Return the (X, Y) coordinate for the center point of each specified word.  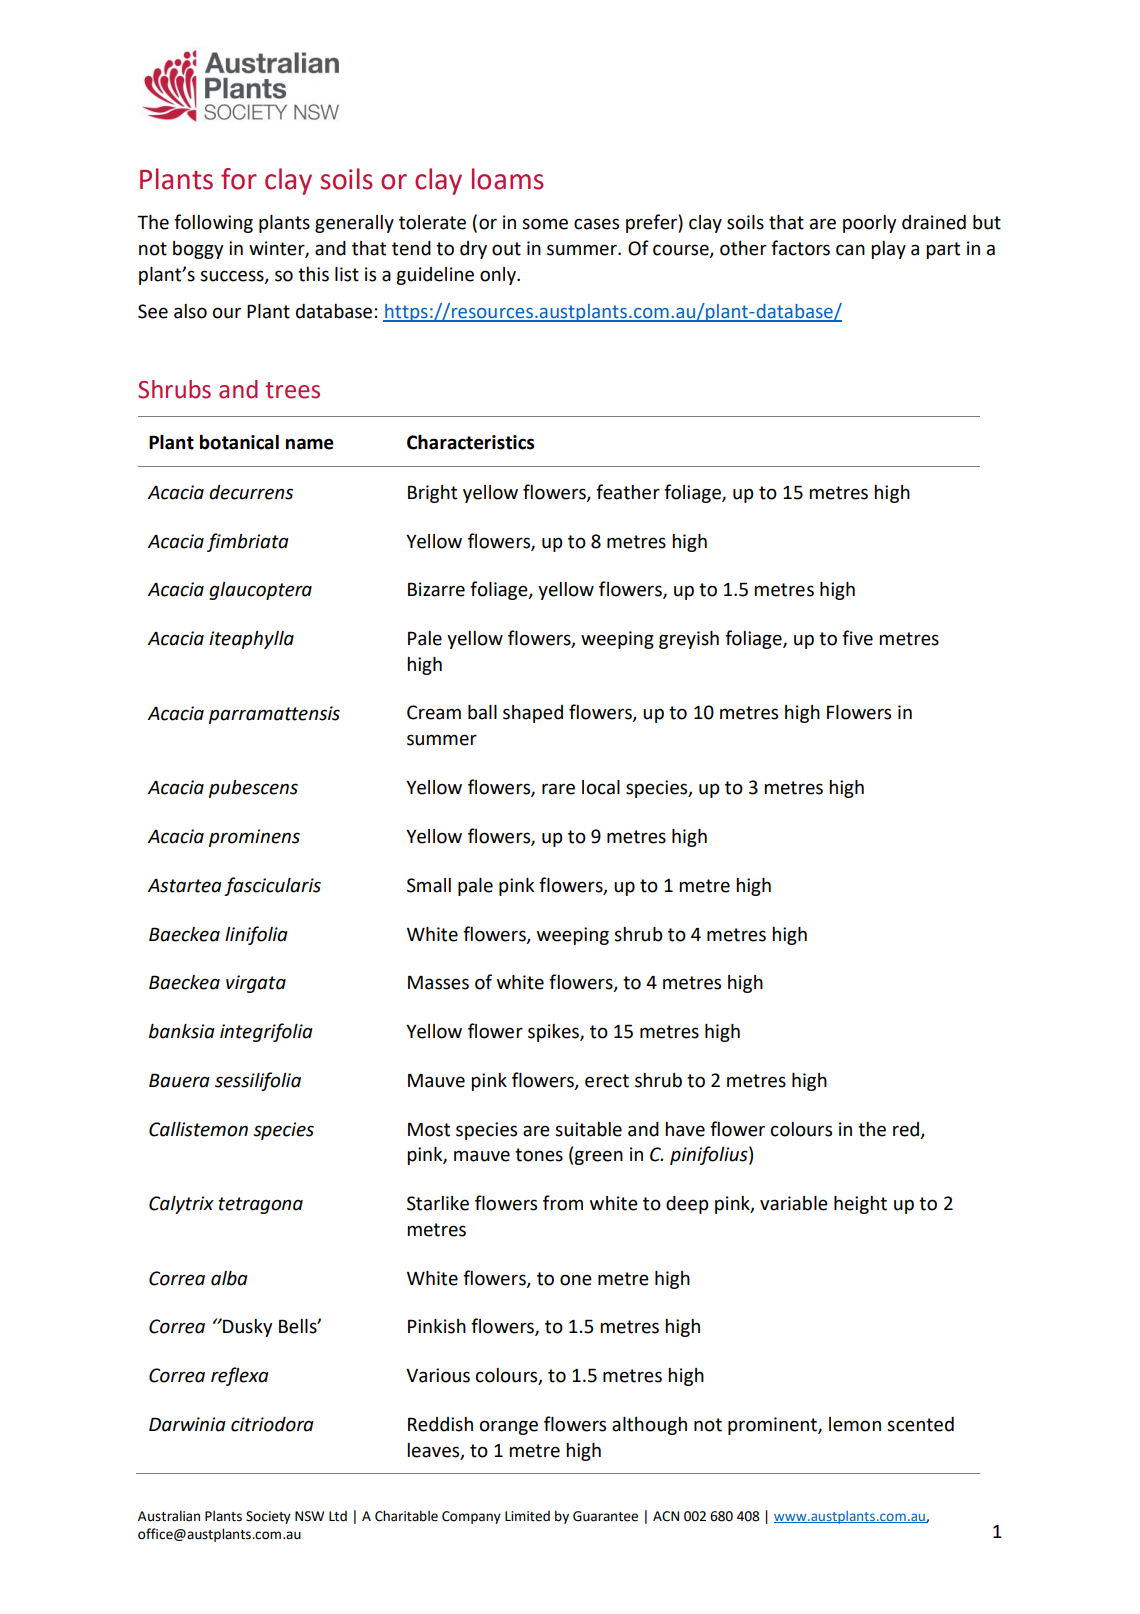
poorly (869, 224)
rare (558, 789)
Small (429, 885)
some (545, 224)
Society (268, 1517)
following (213, 223)
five (857, 638)
